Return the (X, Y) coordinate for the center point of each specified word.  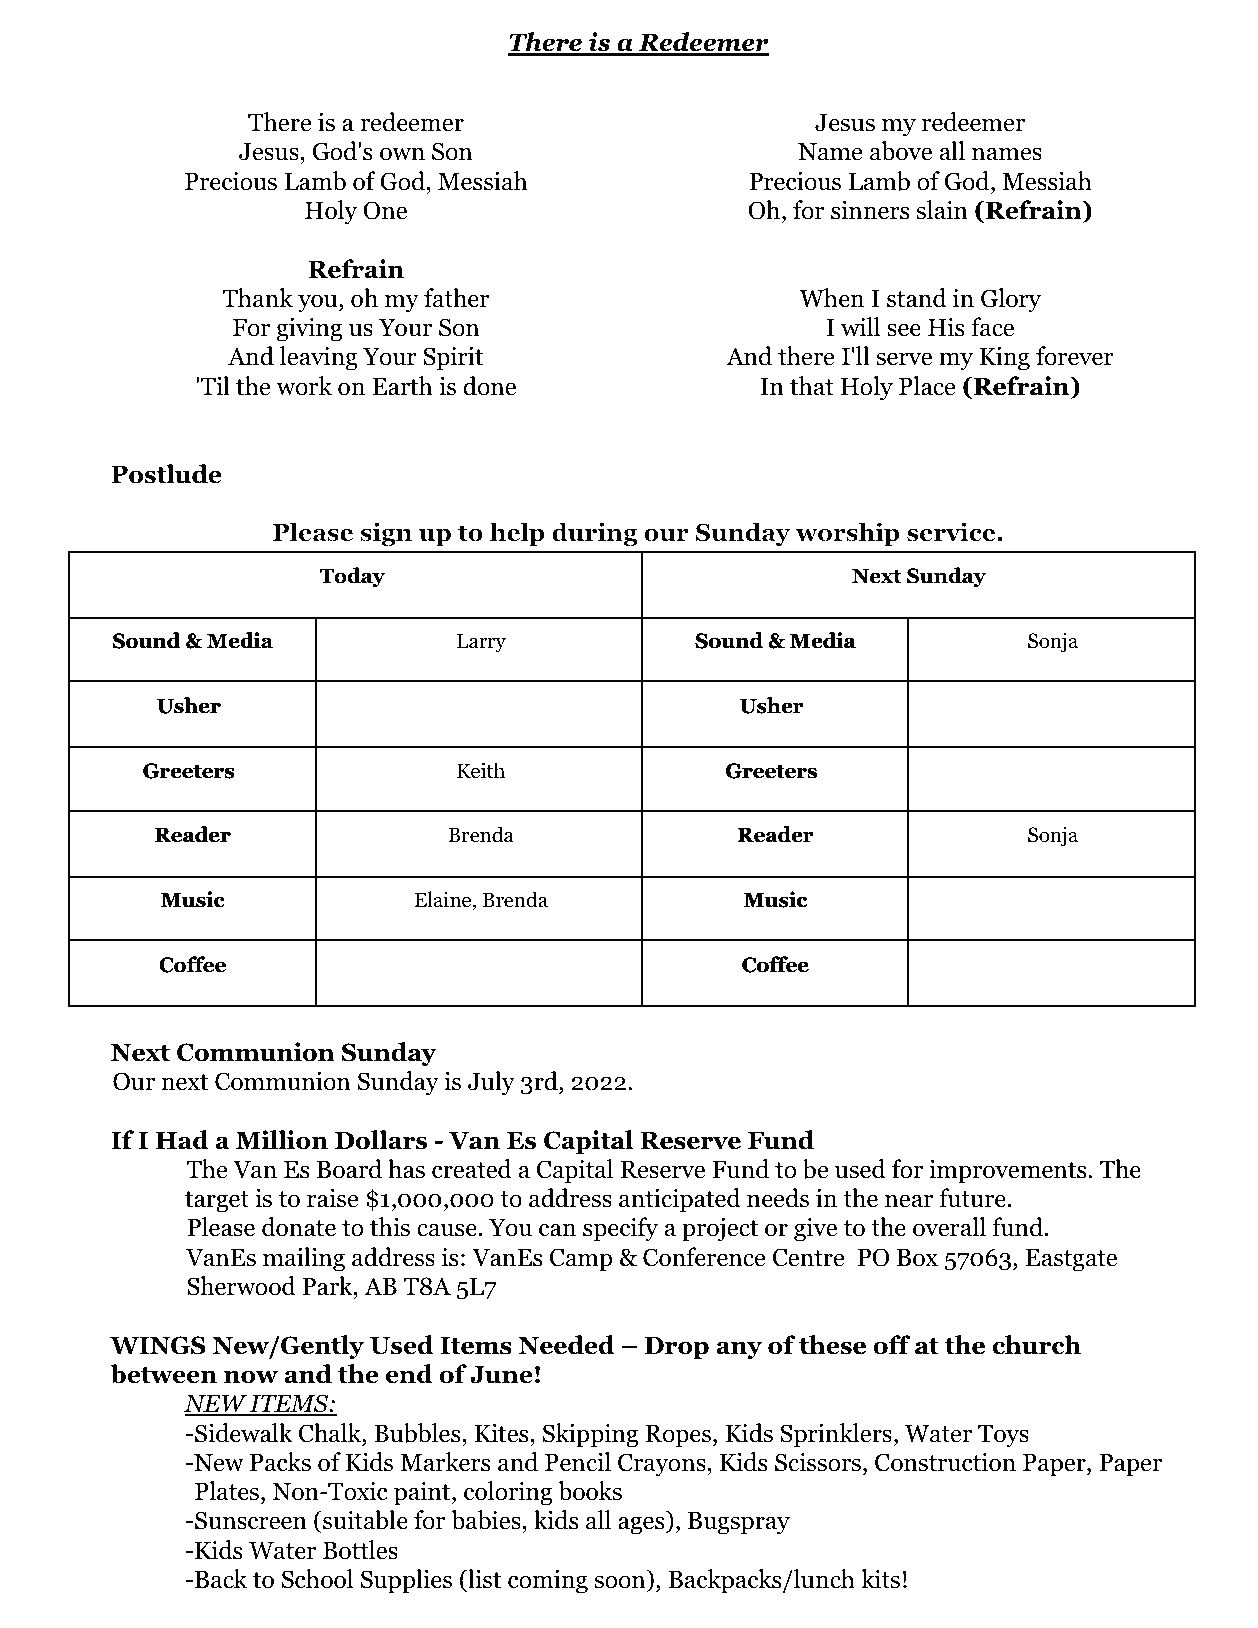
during (595, 534)
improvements (1008, 1171)
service (951, 532)
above (901, 151)
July (491, 1083)
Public (597, 67)
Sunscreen (250, 1520)
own (402, 154)
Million (282, 1140)
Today (352, 577)
